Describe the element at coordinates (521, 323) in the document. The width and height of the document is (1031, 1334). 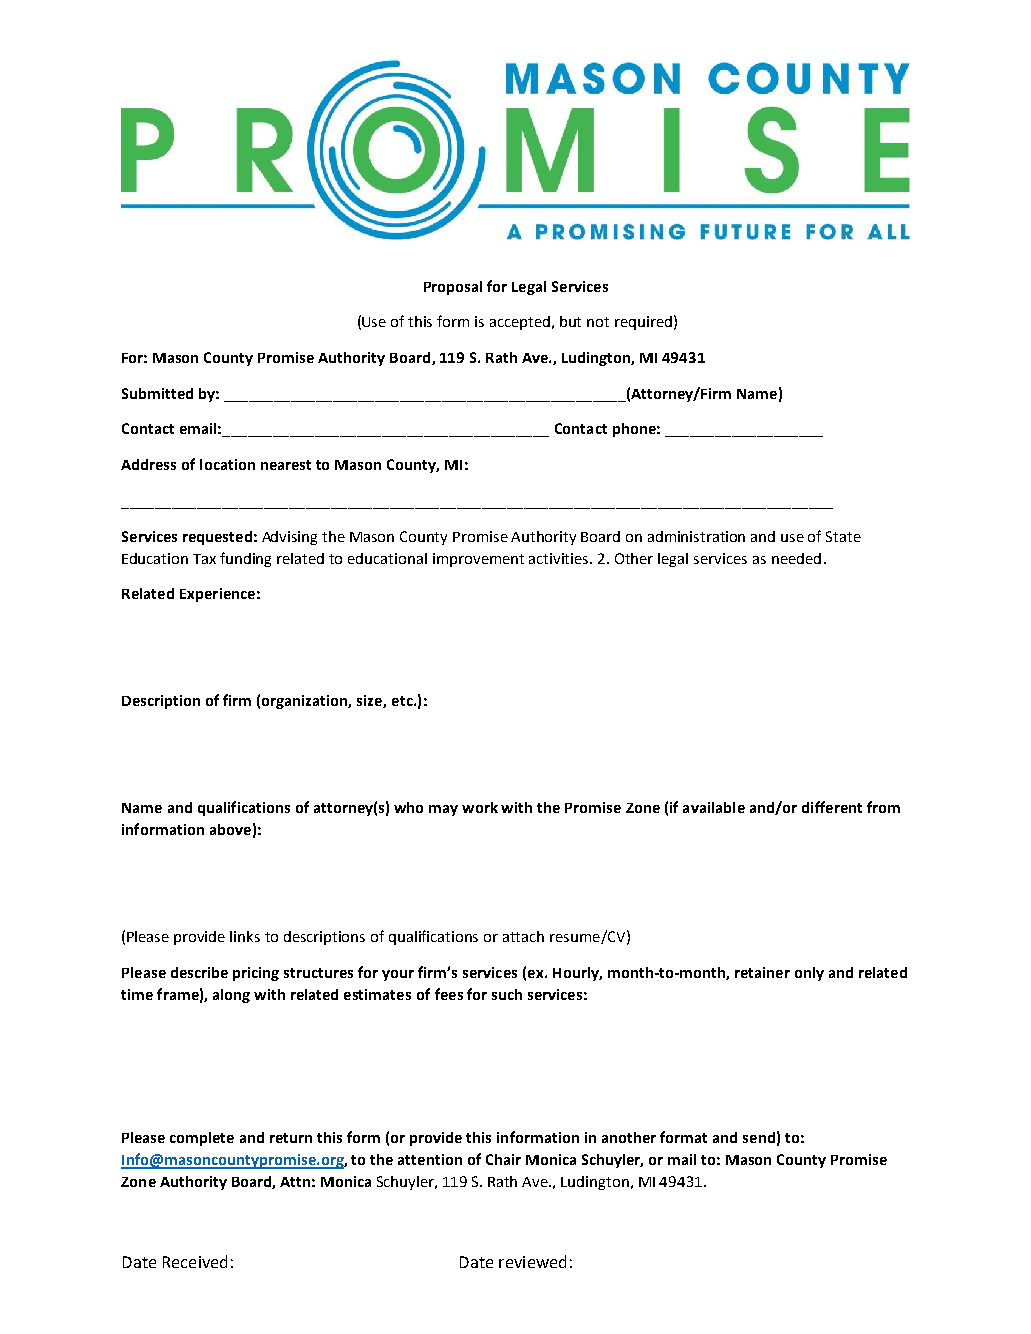
I see `accepted` at that location.
